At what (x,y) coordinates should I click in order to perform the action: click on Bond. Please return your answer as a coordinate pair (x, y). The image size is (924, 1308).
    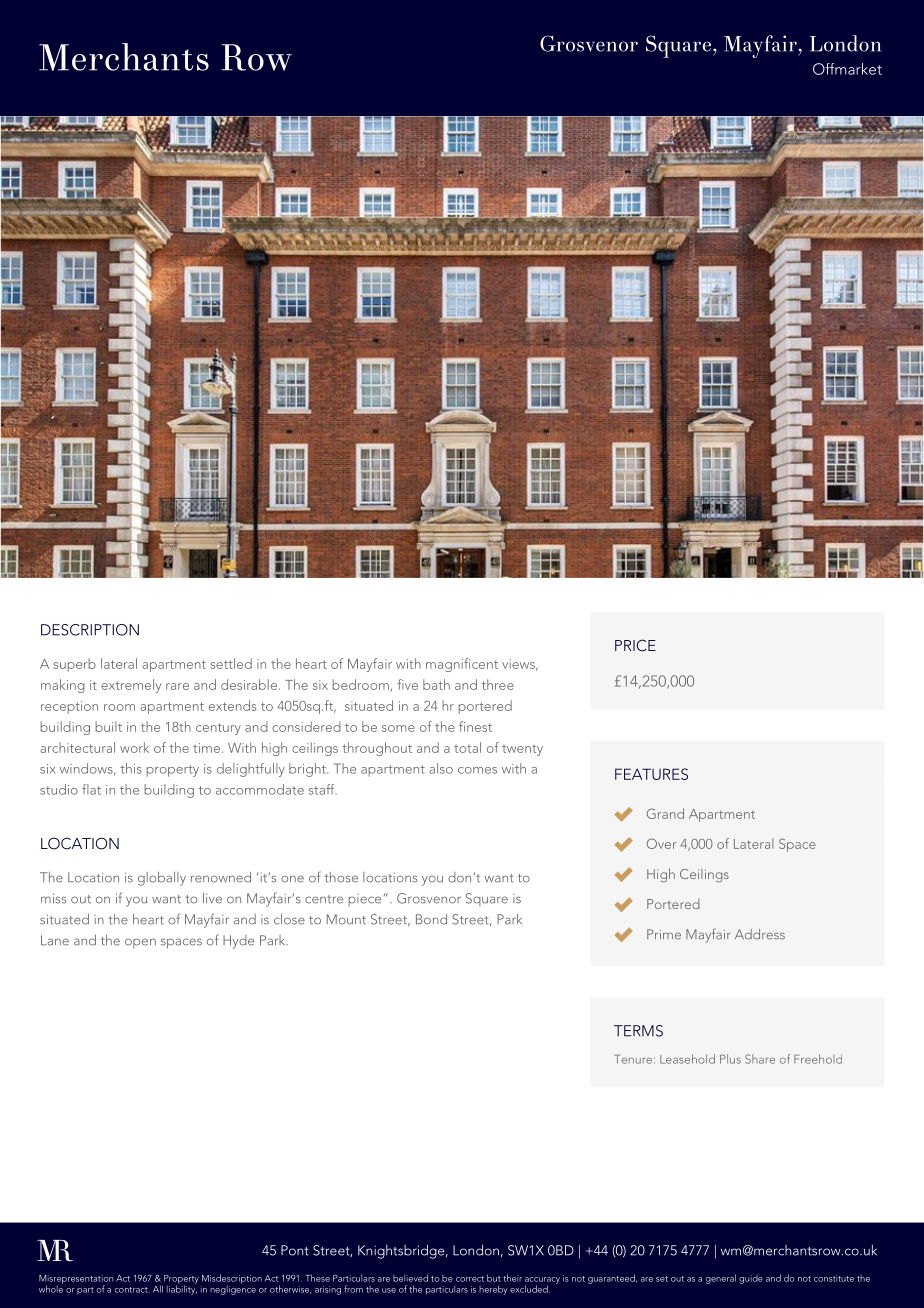
    Looking at the image, I should click on (431, 919).
